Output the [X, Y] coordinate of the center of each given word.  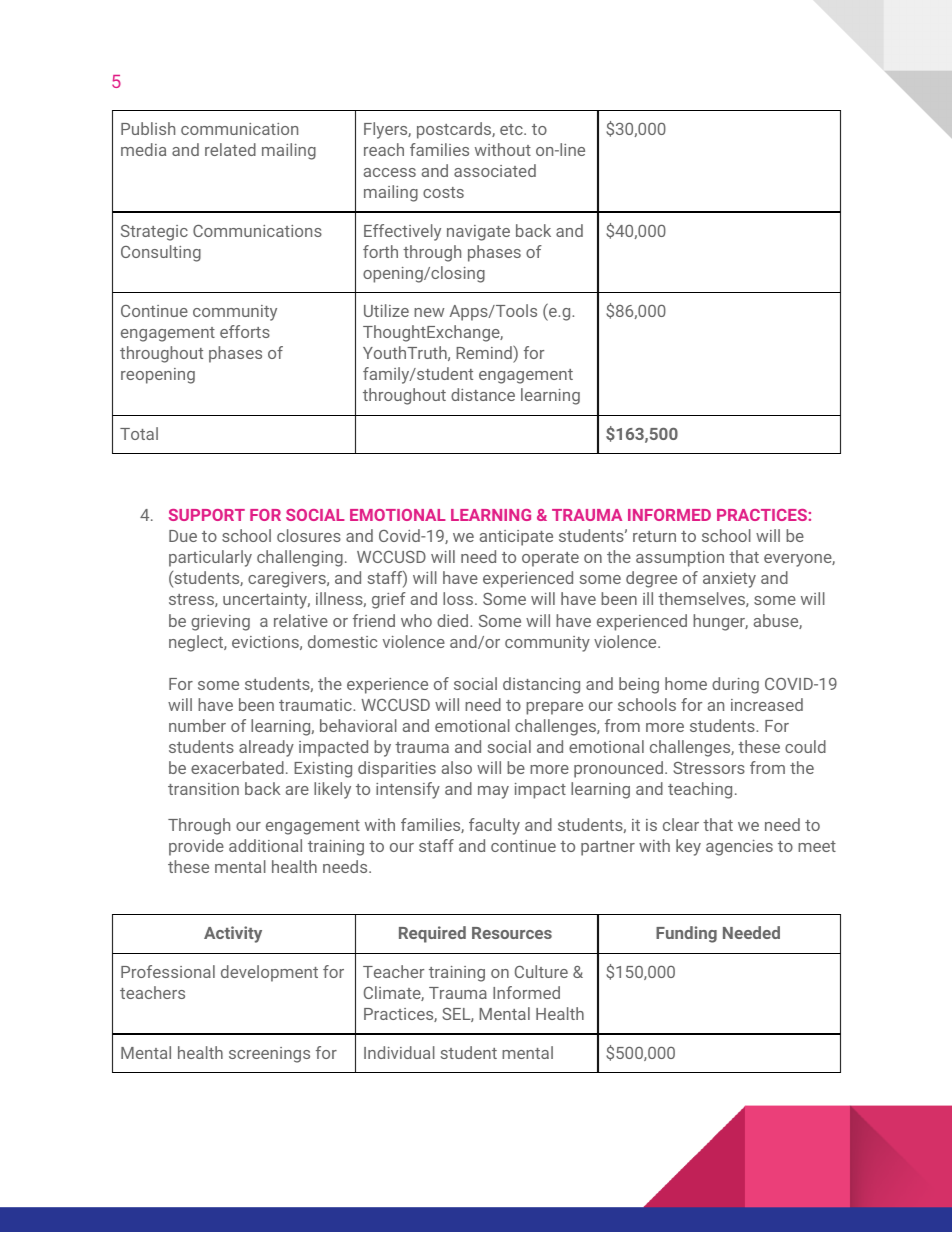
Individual [399, 1052]
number [197, 725]
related [230, 149]
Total [139, 433]
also [457, 767]
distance [483, 394]
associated [495, 170]
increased [767, 704]
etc [512, 129]
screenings [269, 1055]
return [654, 536]
